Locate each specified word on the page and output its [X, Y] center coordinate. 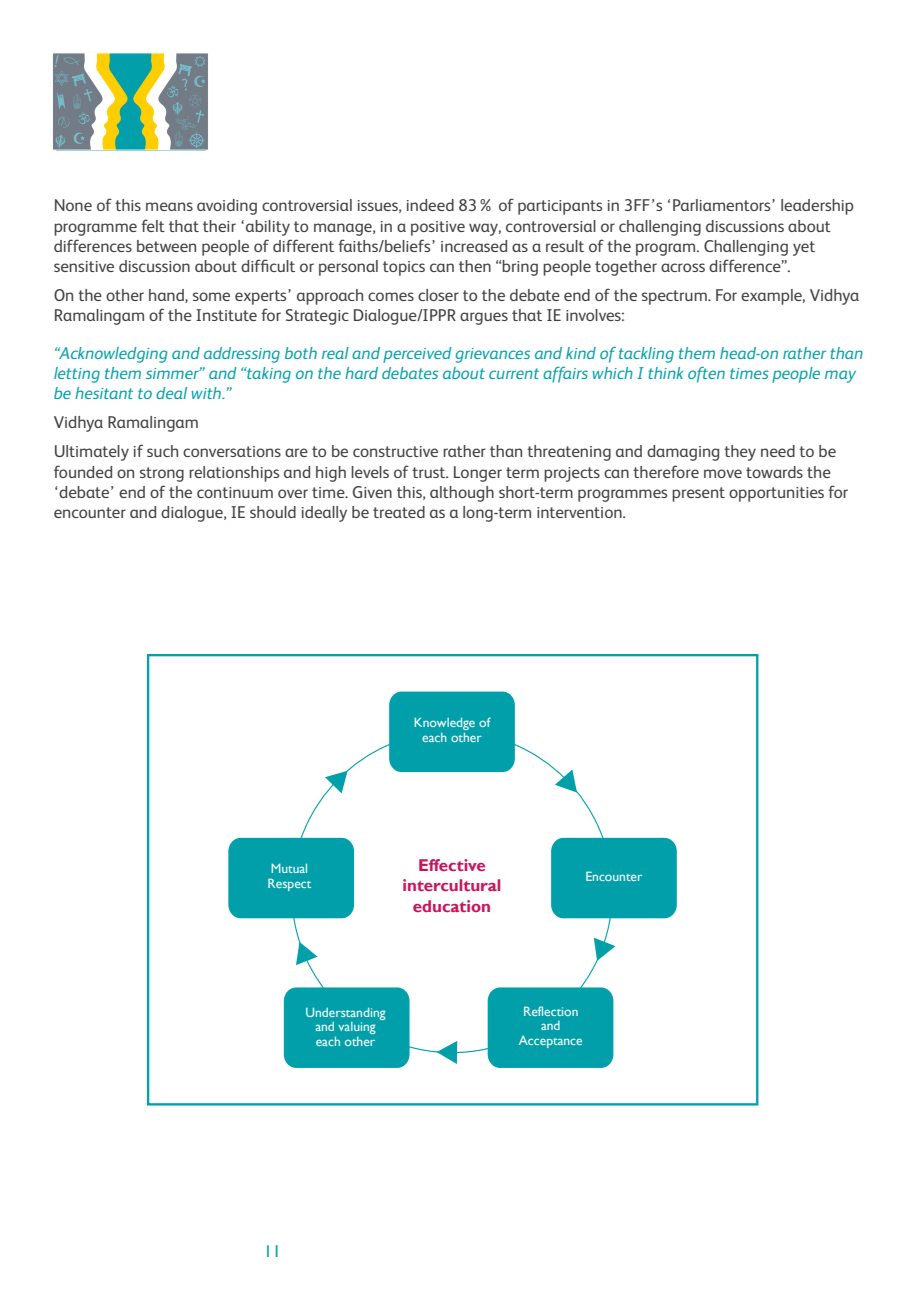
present [698, 494]
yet [804, 248]
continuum [235, 492]
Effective [452, 865]
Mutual [289, 868]
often [706, 374]
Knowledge [444, 723]
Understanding [346, 1014]
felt [153, 225]
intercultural [451, 885]
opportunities [776, 494]
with [208, 393]
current [514, 373]
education [451, 906]
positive [438, 228]
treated [399, 512]
